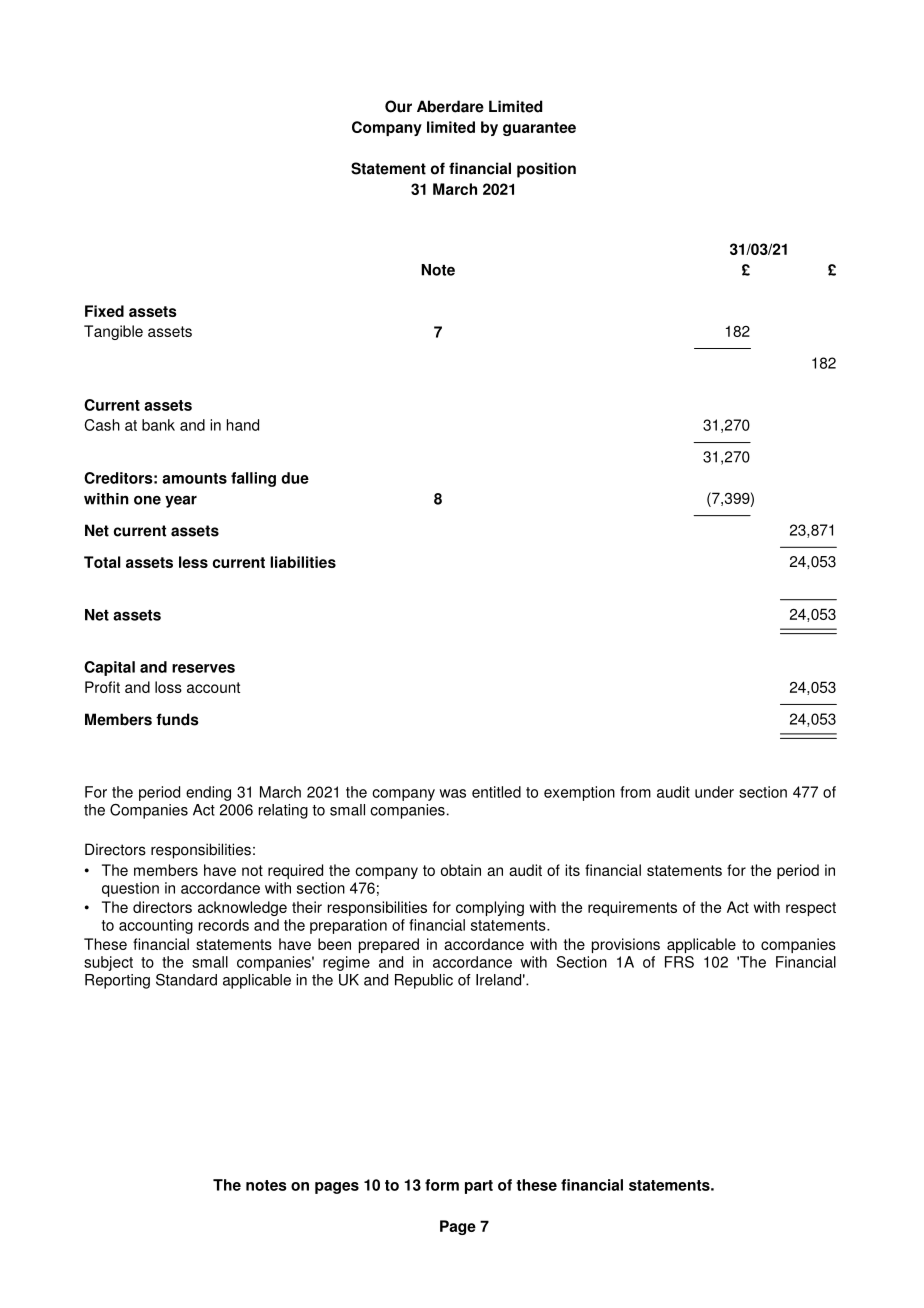 The width and height of the screenshot is (924, 1308). Describe the element at coordinates (635, 792) in the screenshot. I see `from` at that location.
